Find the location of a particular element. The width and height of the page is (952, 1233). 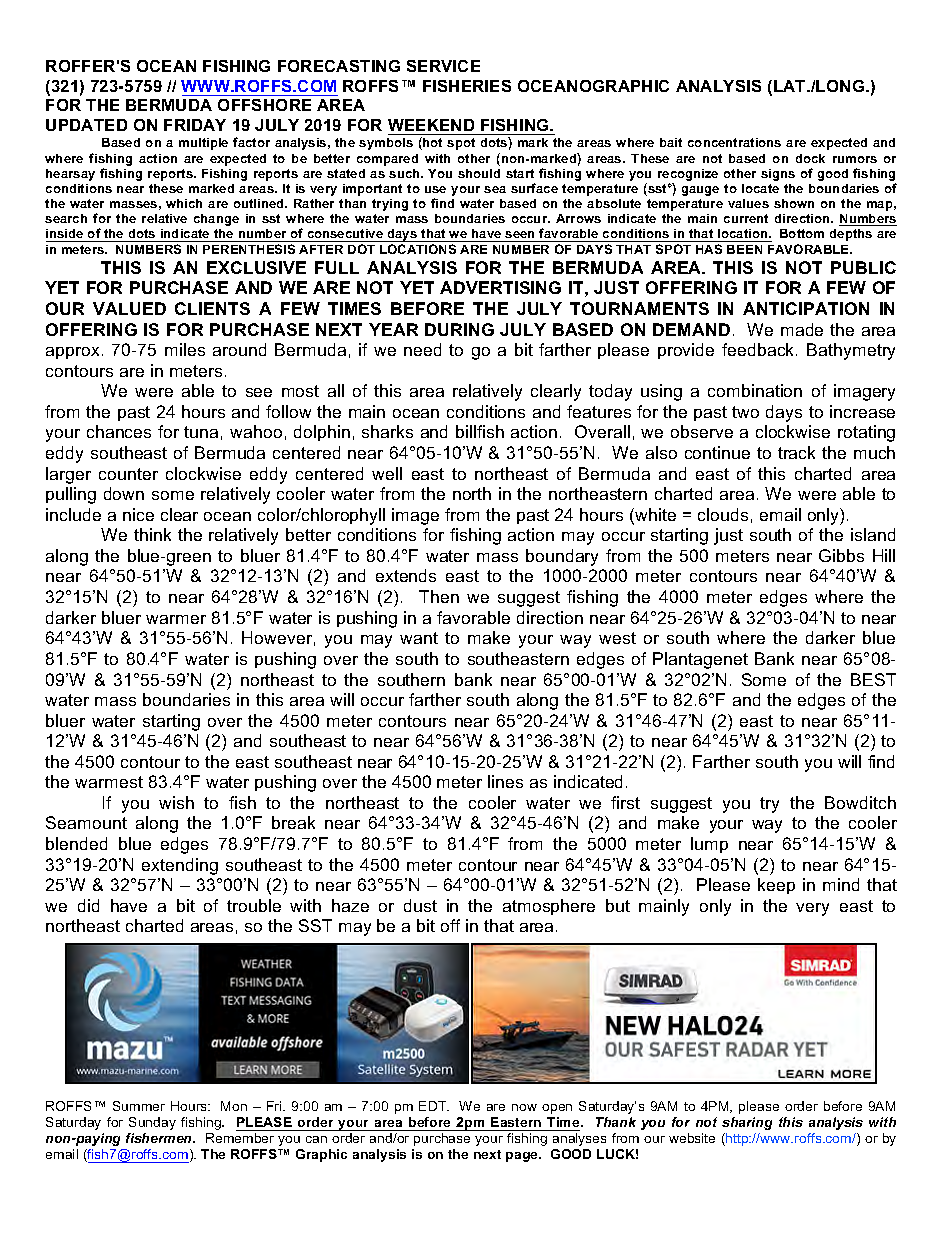

concentrations is located at coordinates (734, 142).
